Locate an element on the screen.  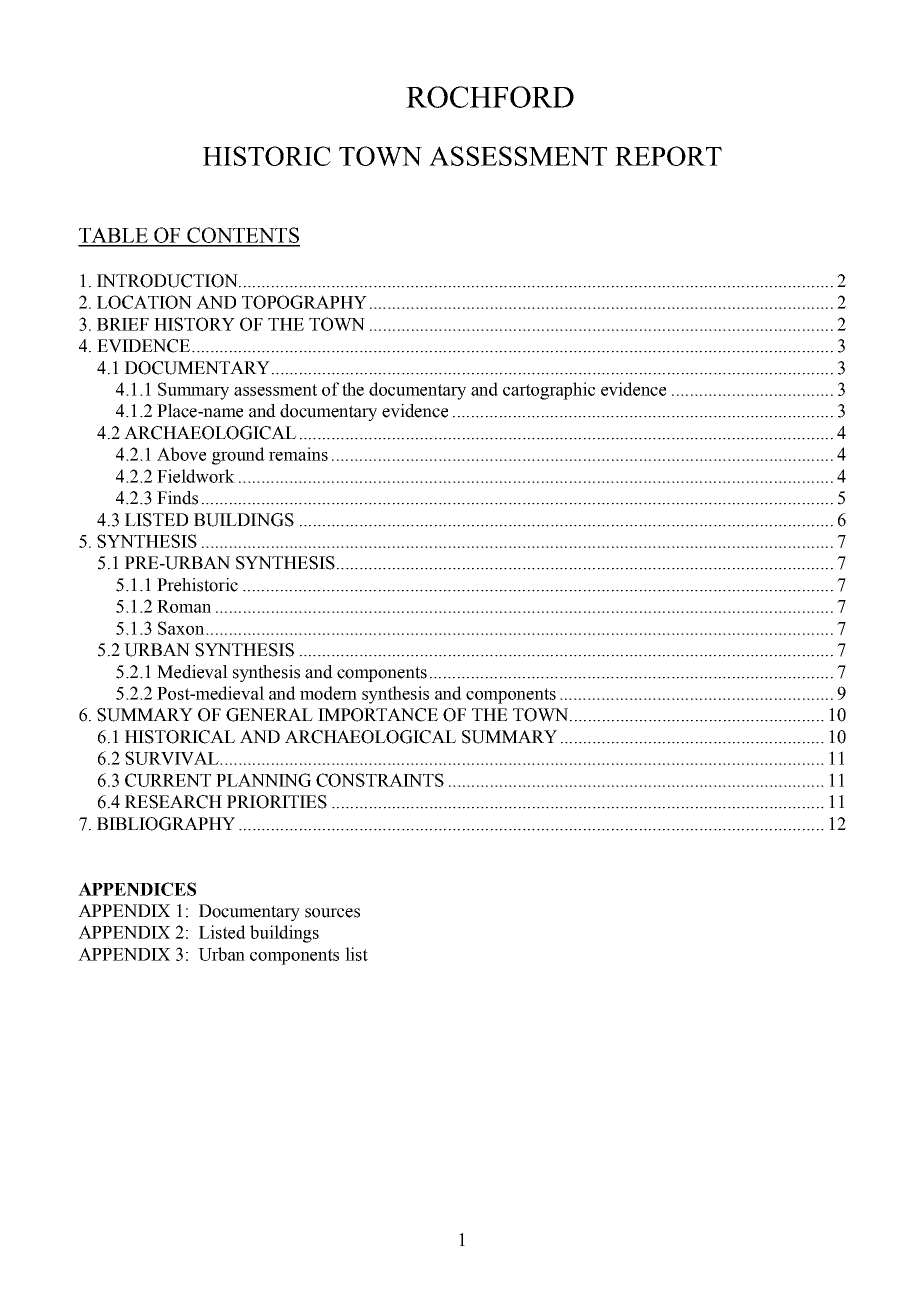
APPENDICES is located at coordinates (137, 889).
